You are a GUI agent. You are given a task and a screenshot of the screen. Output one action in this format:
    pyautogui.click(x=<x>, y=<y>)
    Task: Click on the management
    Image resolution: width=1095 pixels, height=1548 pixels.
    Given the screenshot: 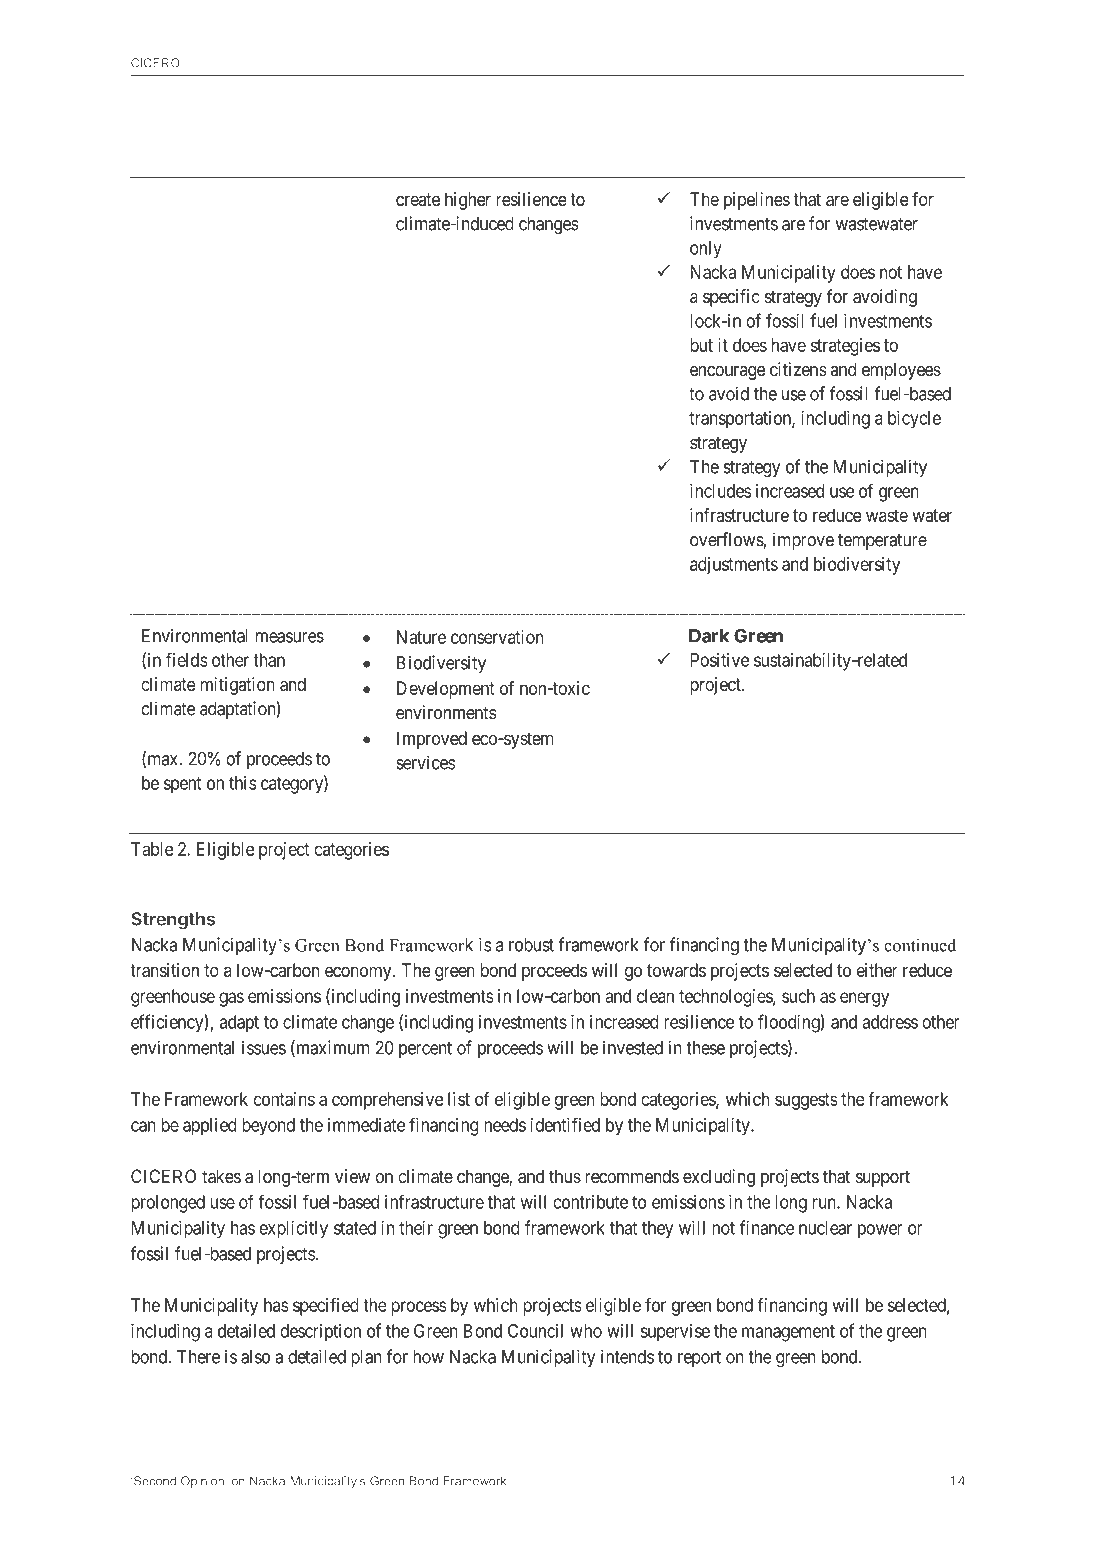 What is the action you would take?
    pyautogui.click(x=788, y=1333)
